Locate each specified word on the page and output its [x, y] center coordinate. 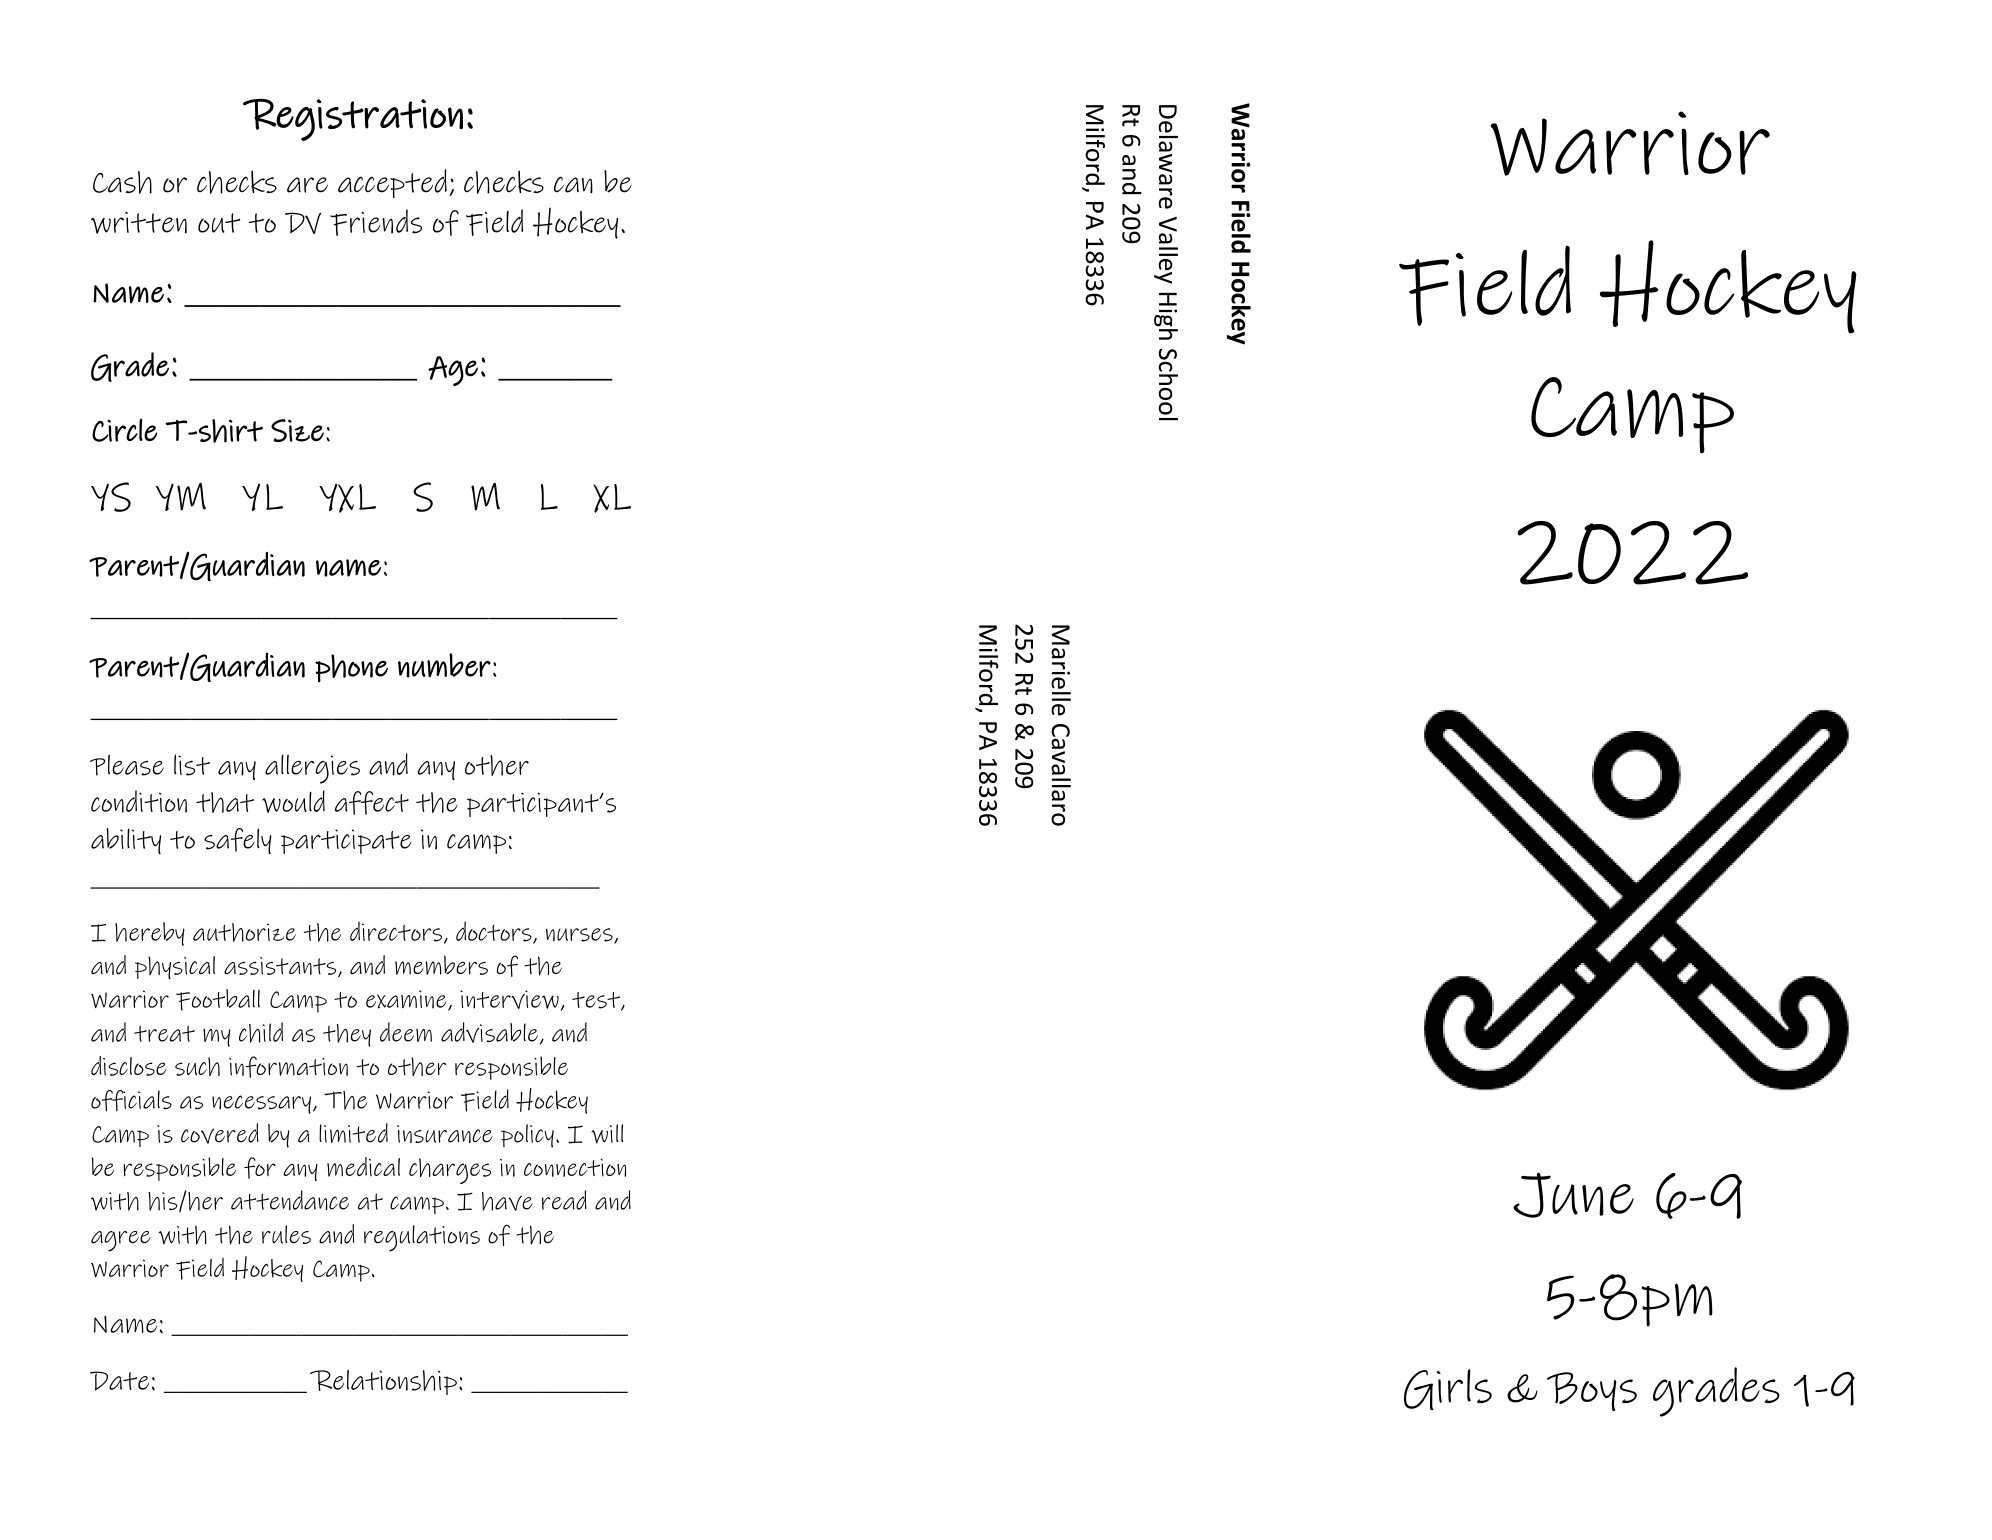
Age [453, 371]
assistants [281, 967]
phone [351, 668]
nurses [580, 936]
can [573, 184]
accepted [392, 183]
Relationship [383, 1382]
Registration [353, 120]
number [444, 665]
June [1573, 1195]
